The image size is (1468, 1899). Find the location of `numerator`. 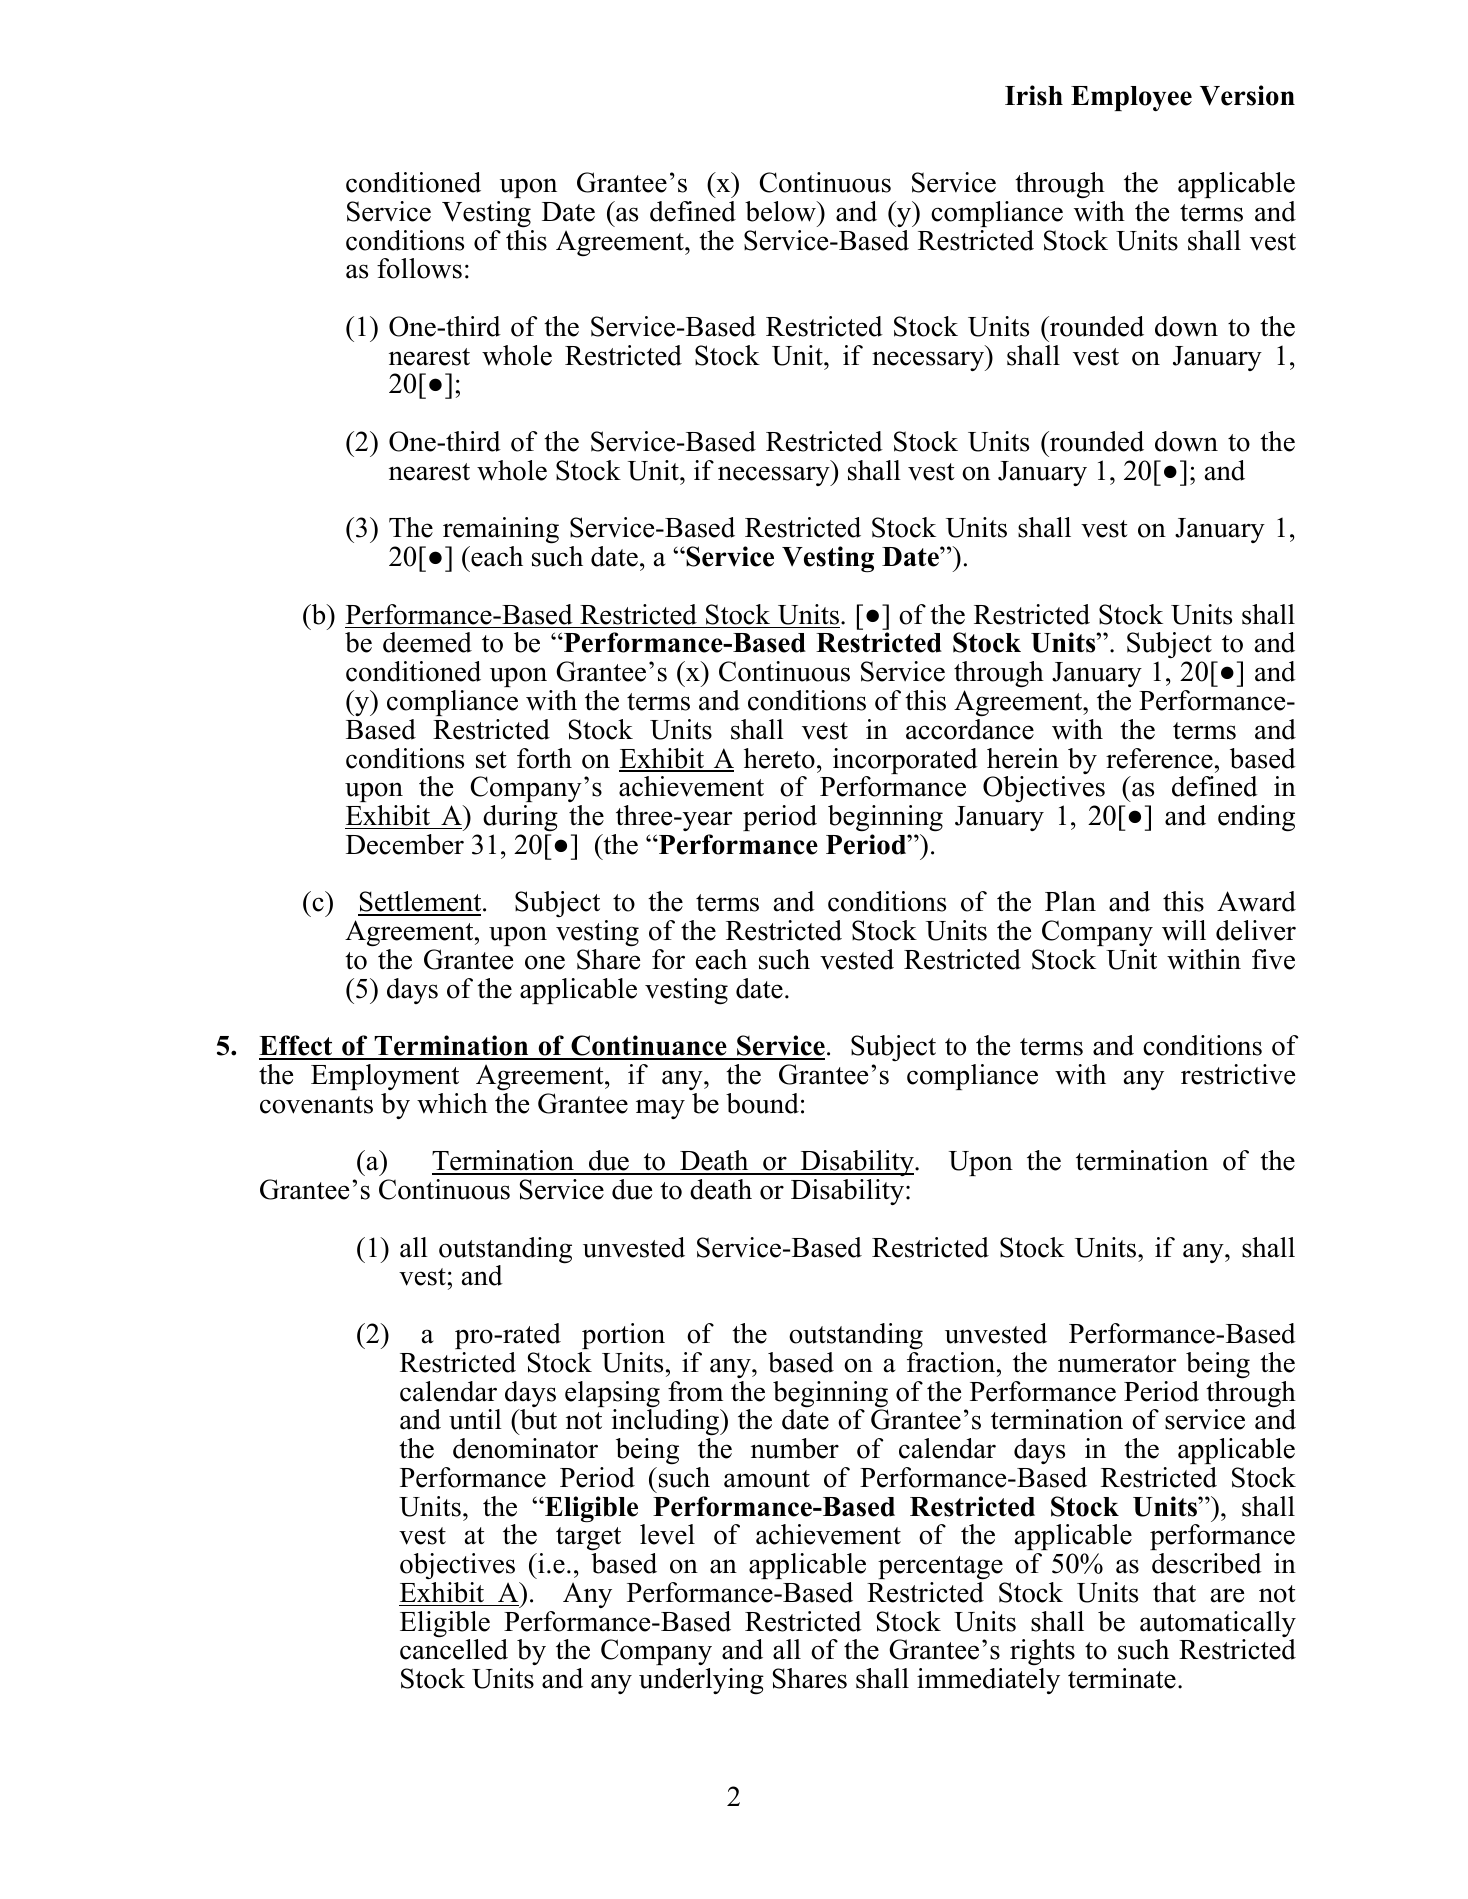

numerator is located at coordinates (1117, 1364).
